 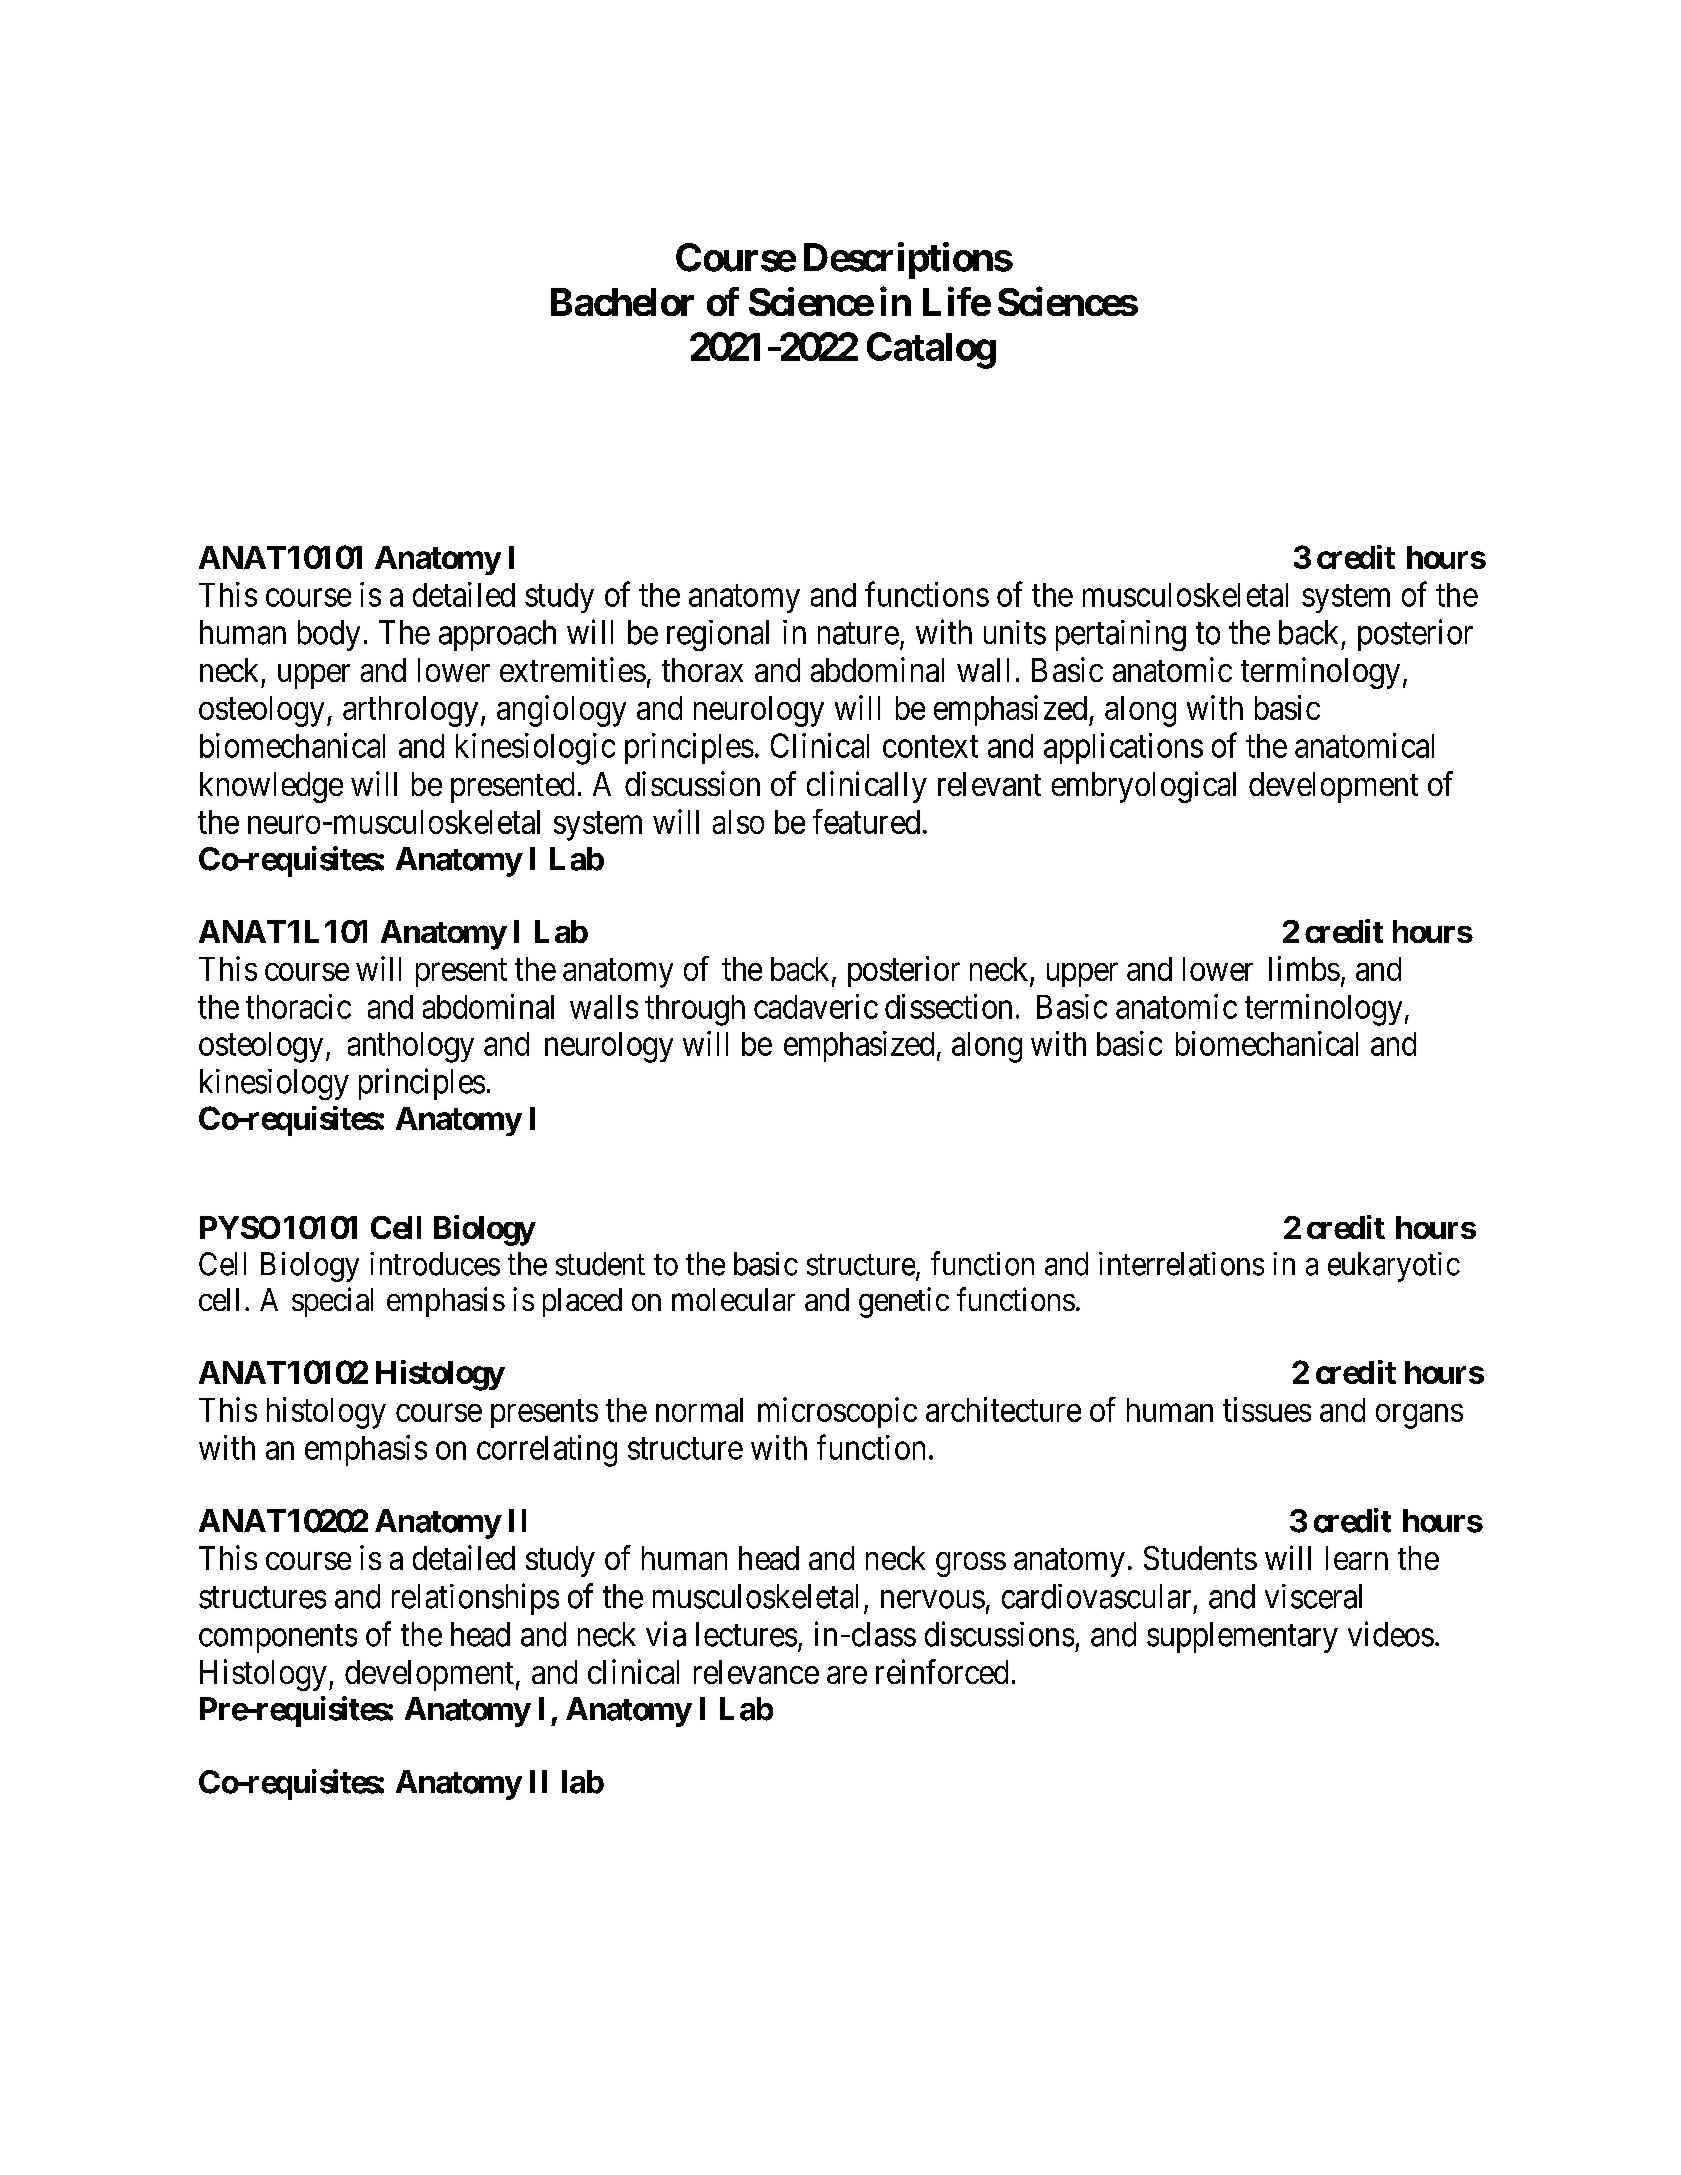 I want to click on nature, so click(x=858, y=634).
